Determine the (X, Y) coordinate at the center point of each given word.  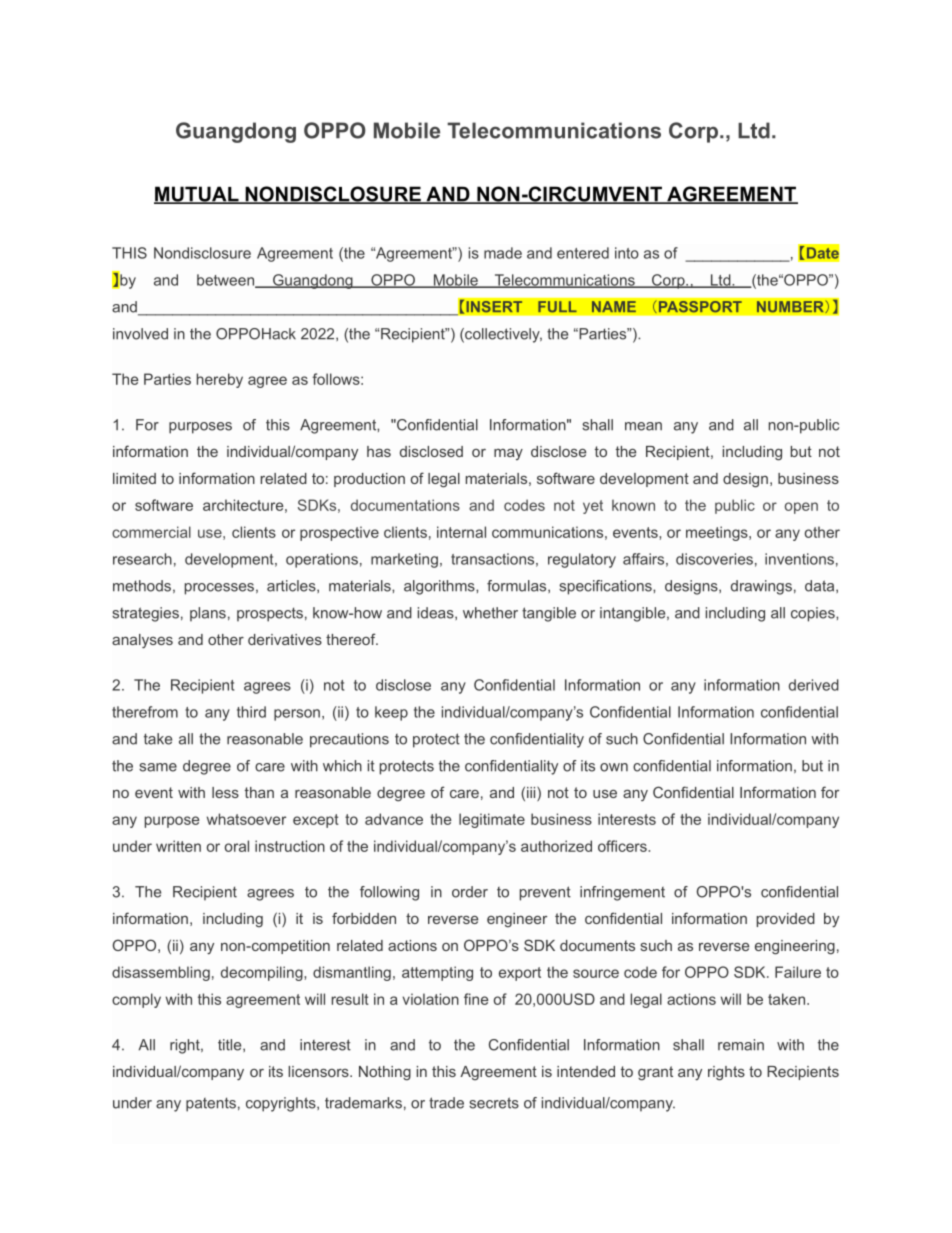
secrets (494, 1103)
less (225, 792)
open (801, 508)
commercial (151, 532)
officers (623, 846)
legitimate (492, 820)
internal (461, 532)
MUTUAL (197, 195)
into (627, 253)
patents (211, 1104)
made (503, 253)
